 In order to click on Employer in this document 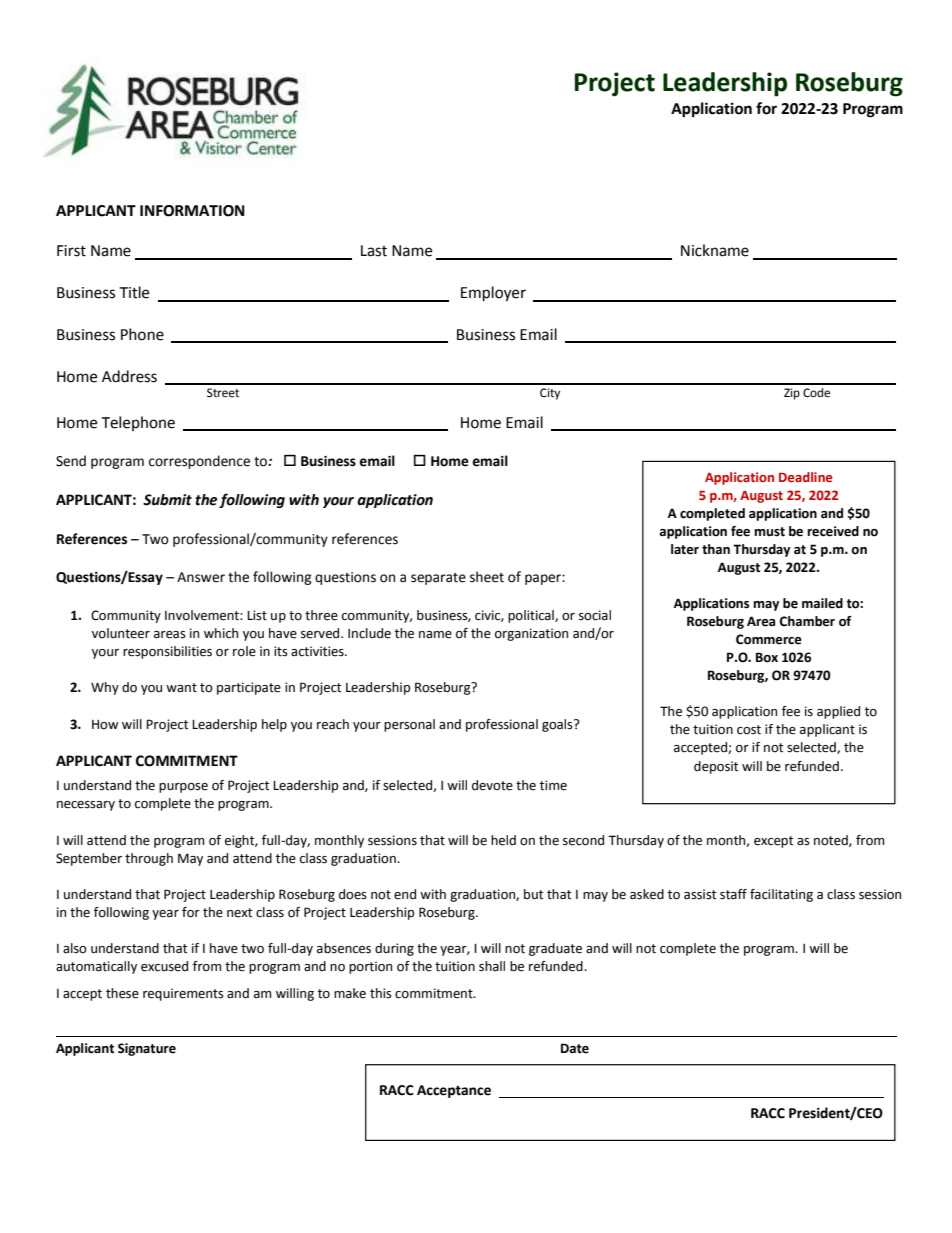, I will do `click(493, 294)`.
